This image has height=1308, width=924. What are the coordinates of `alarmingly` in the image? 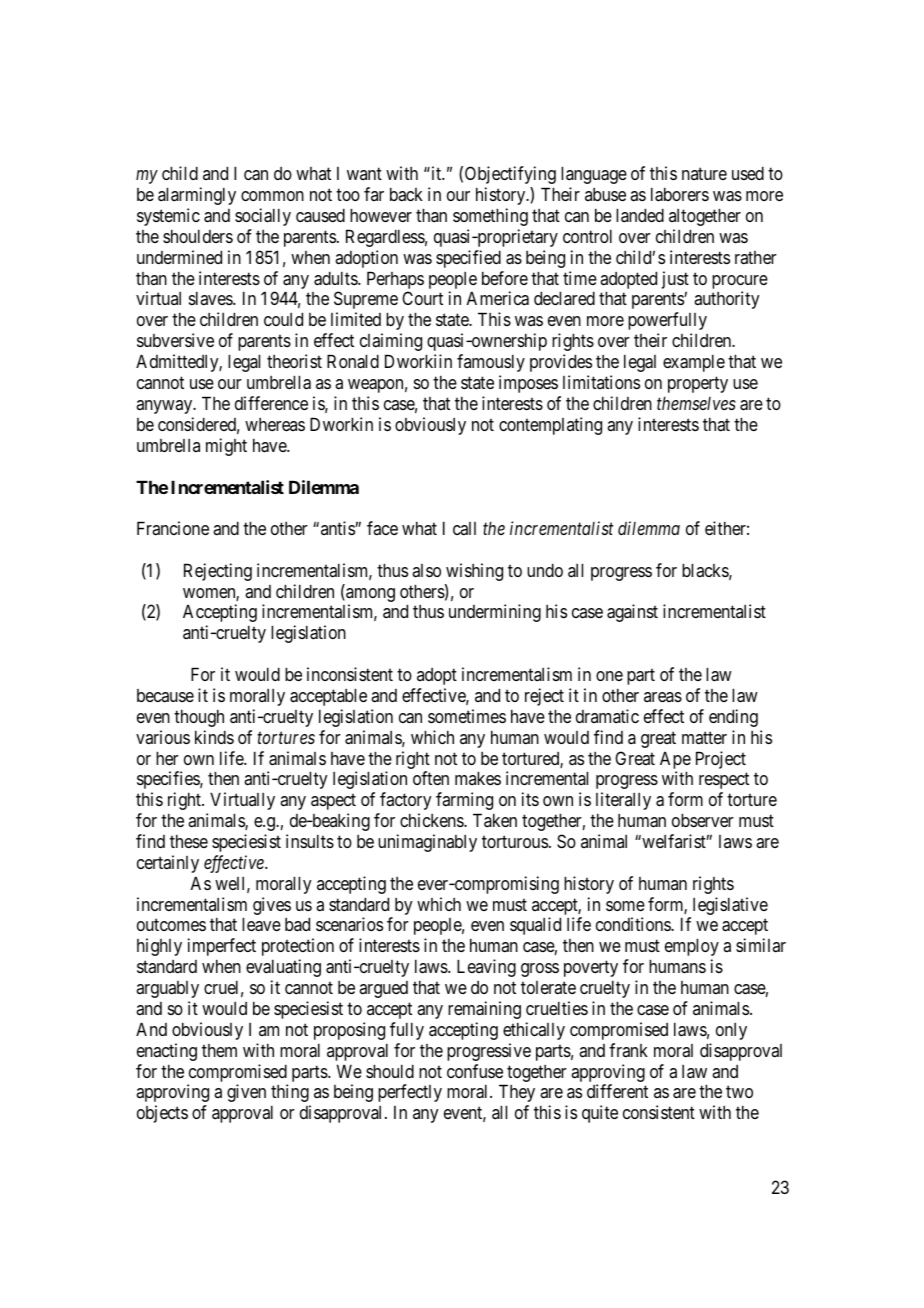 It's located at (197, 196).
